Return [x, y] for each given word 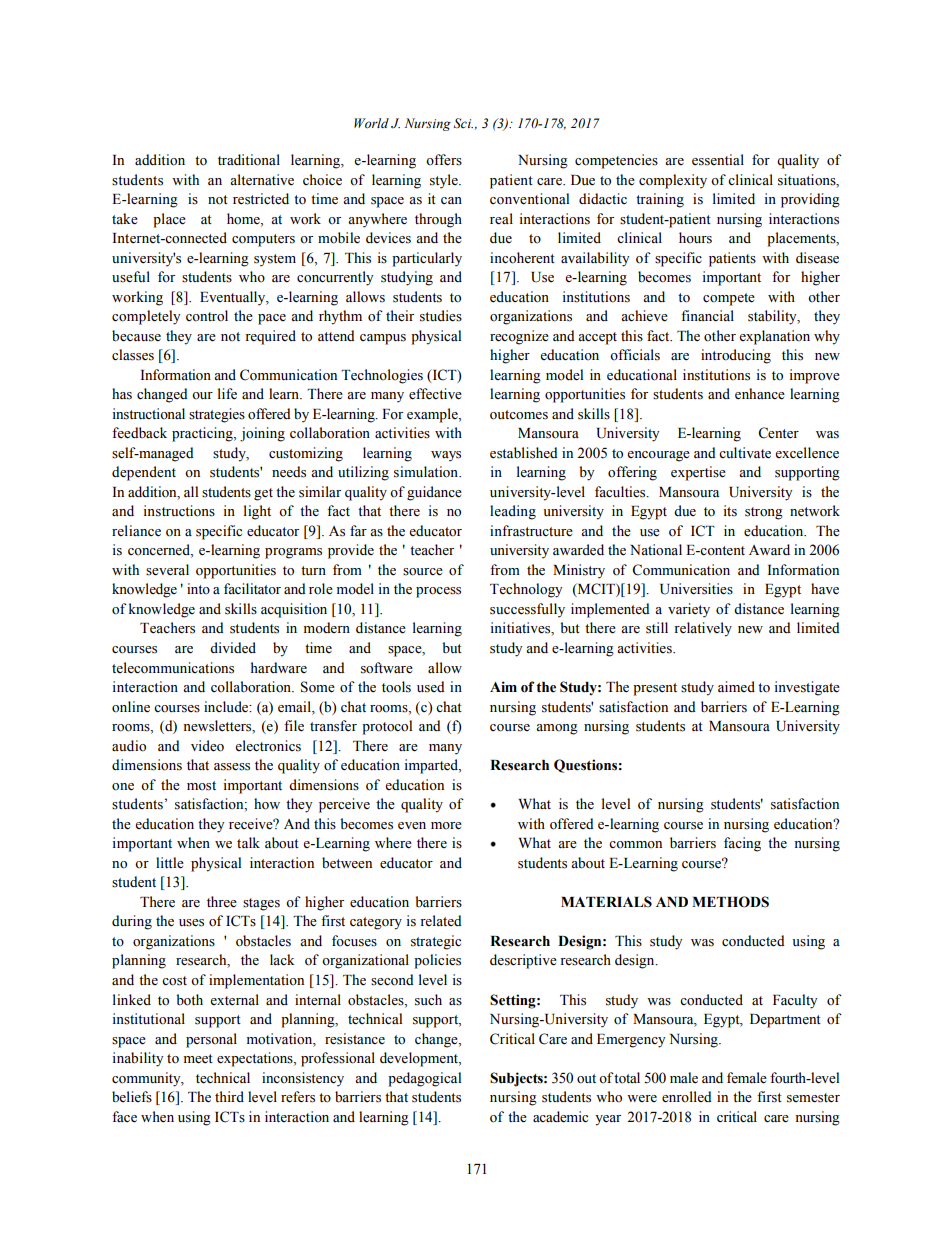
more [446, 826]
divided [233, 648]
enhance [760, 394]
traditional [249, 160]
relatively [703, 629]
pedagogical [424, 1079]
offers [444, 160]
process [438, 592]
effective [435, 394]
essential [718, 160]
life [227, 394]
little [170, 863]
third [229, 1096]
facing [742, 844]
